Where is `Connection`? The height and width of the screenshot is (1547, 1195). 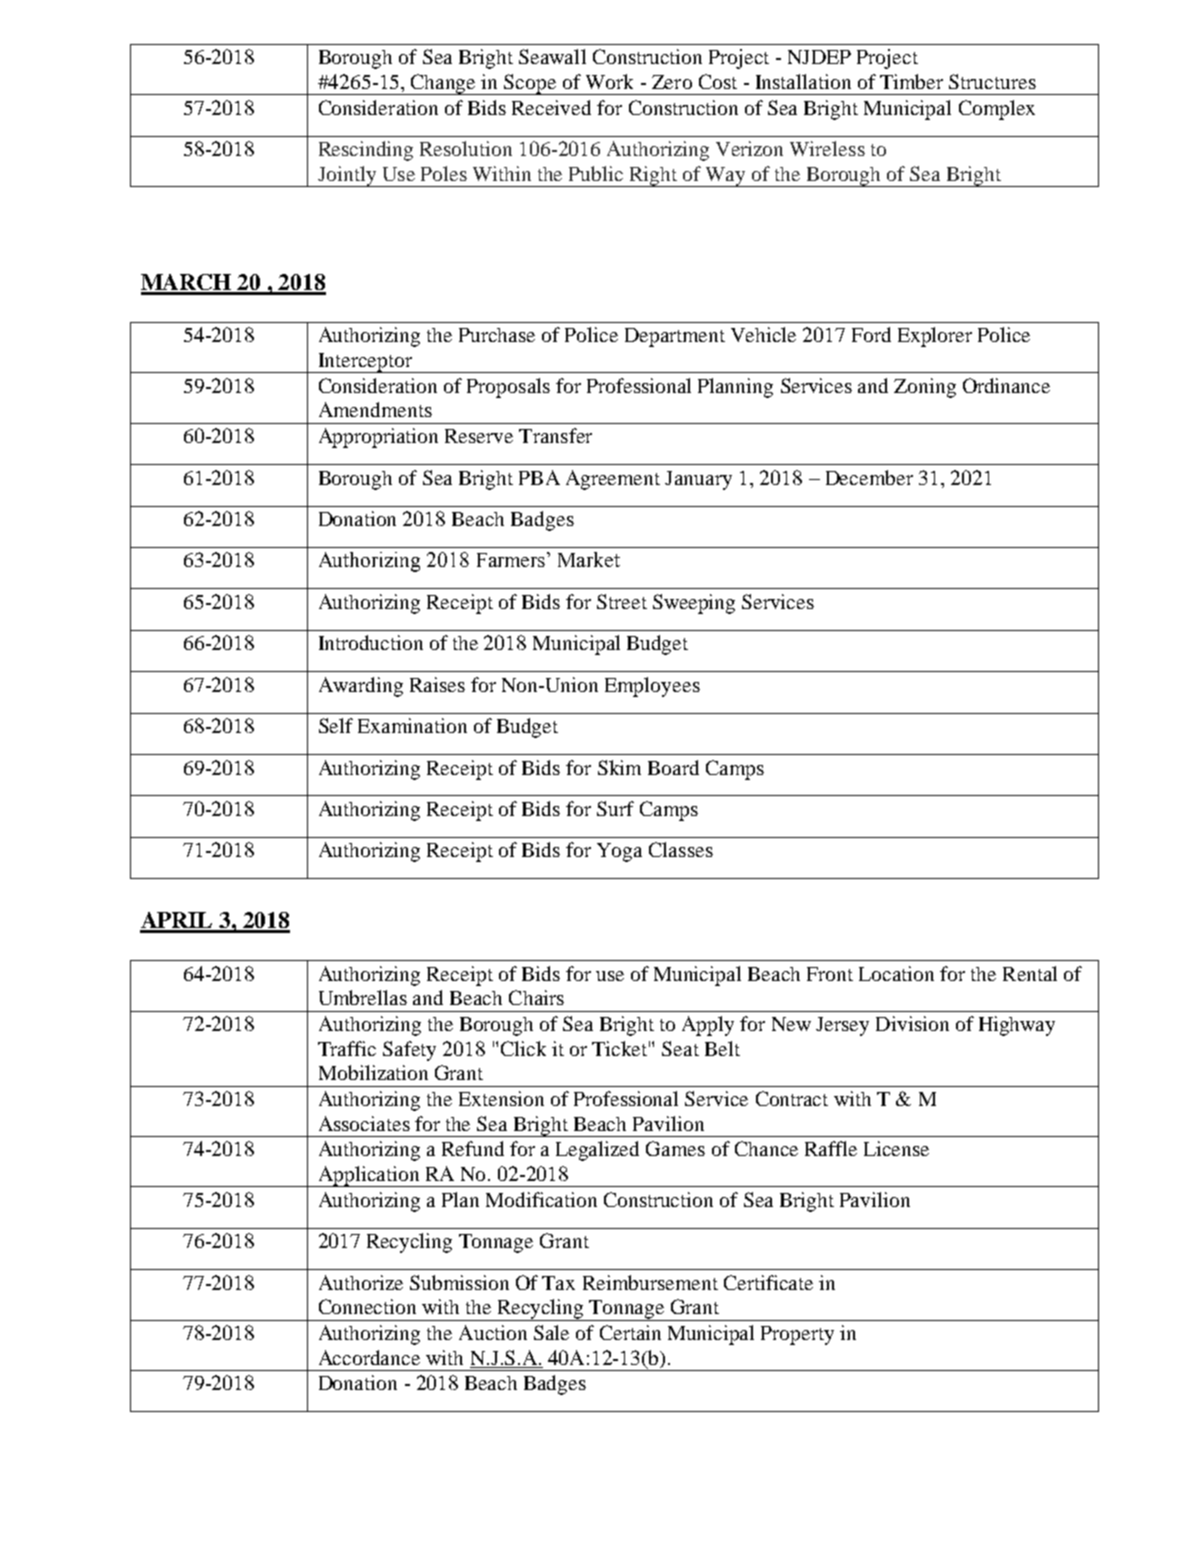 Connection is located at coordinates (367, 1306).
